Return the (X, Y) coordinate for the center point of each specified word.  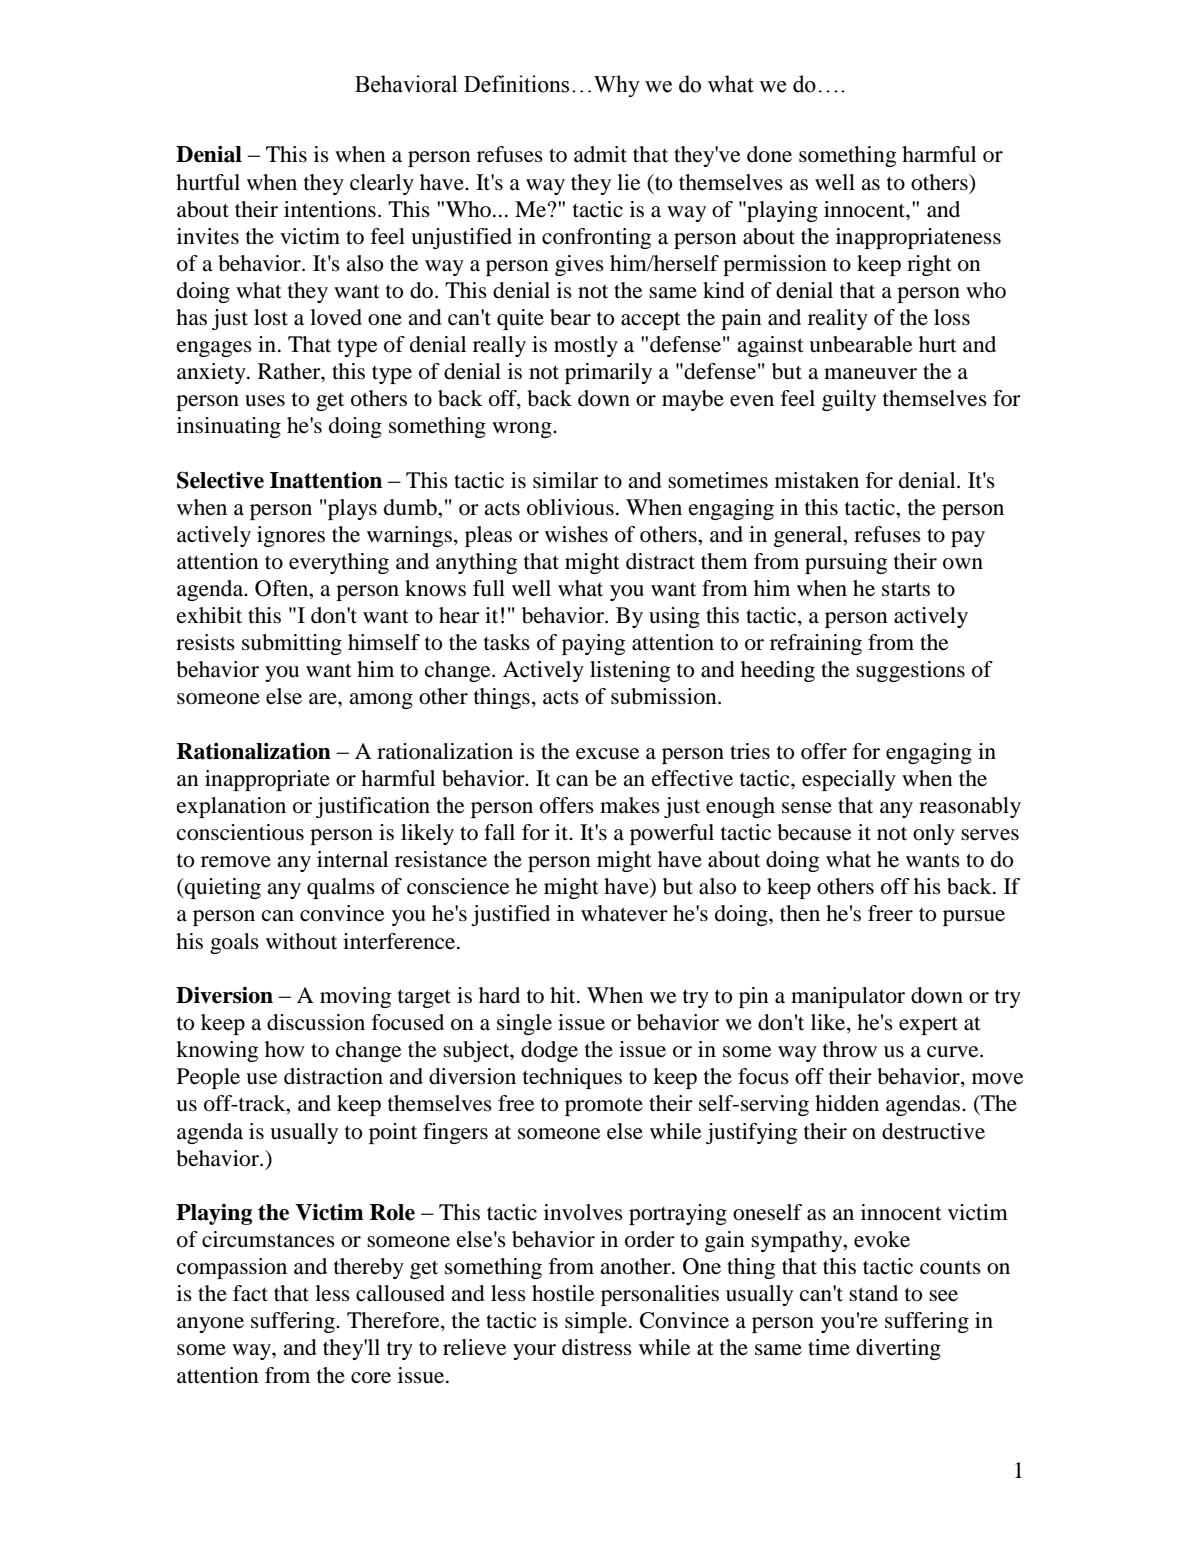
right (929, 265)
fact (250, 1293)
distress (597, 1347)
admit (600, 154)
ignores (291, 536)
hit (564, 995)
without (301, 941)
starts (906, 589)
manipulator (848, 997)
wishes (576, 534)
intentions (330, 209)
